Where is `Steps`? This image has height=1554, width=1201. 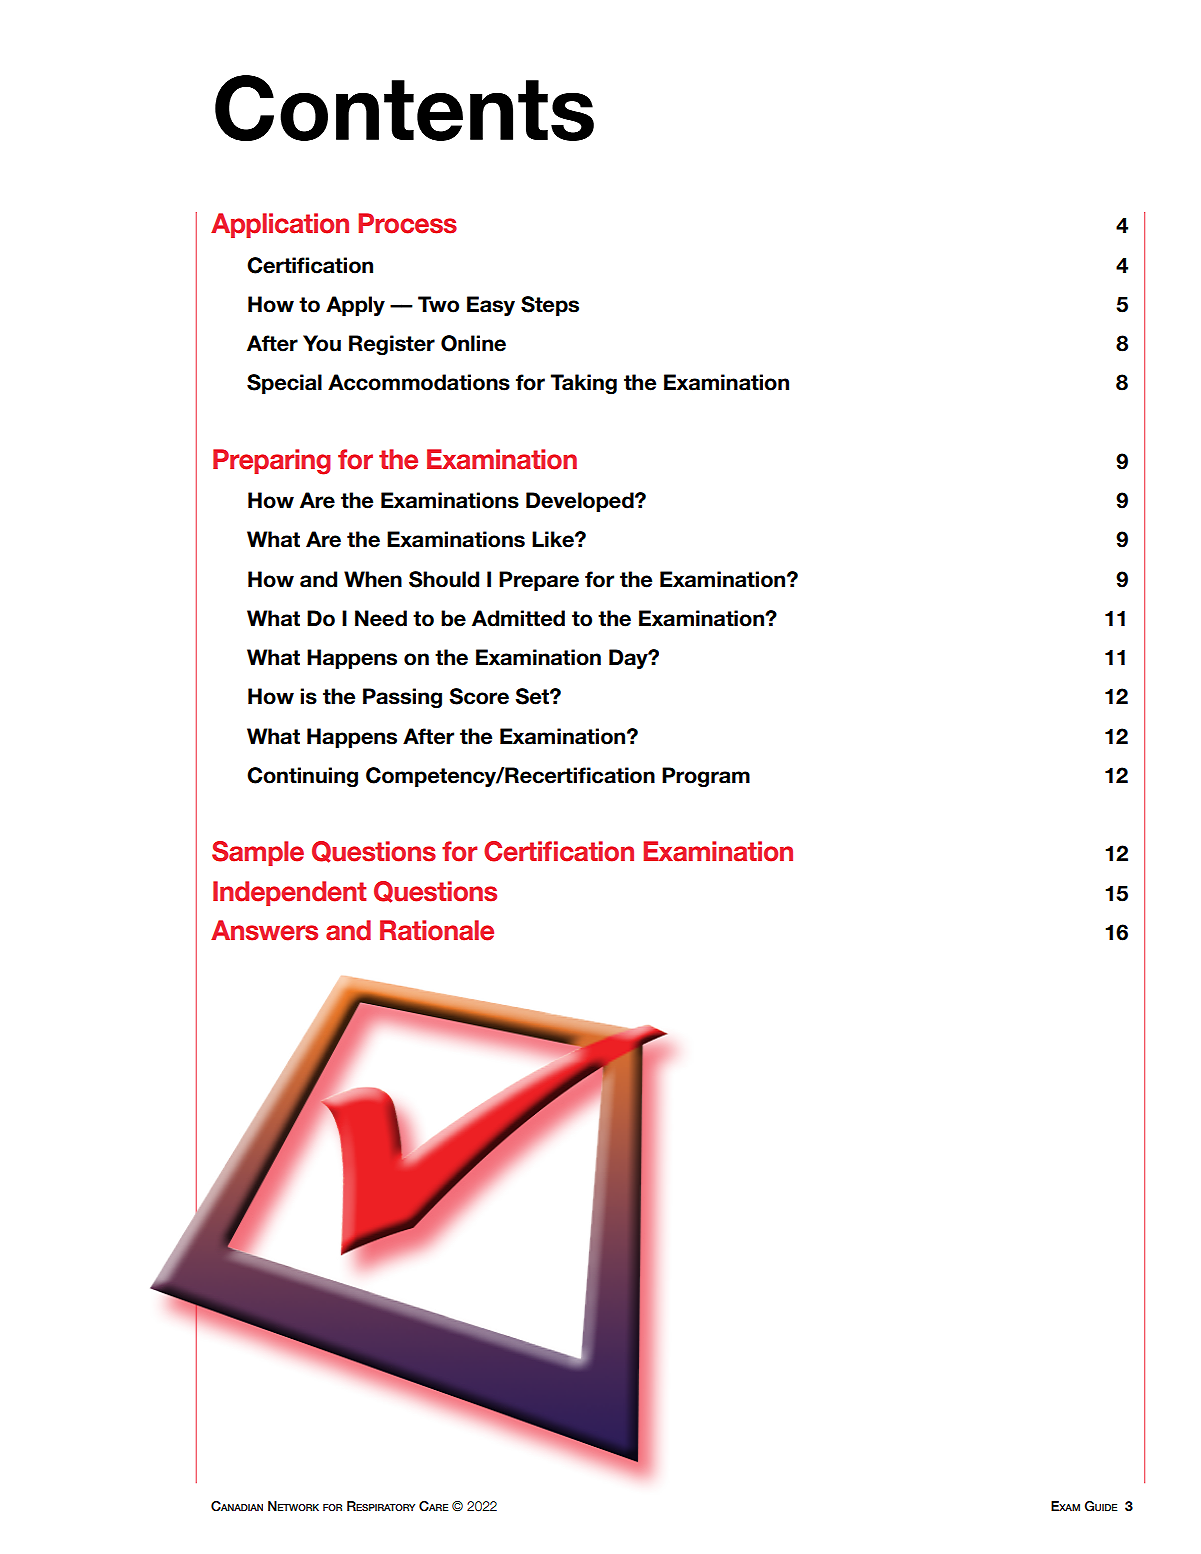 Steps is located at coordinates (550, 306).
